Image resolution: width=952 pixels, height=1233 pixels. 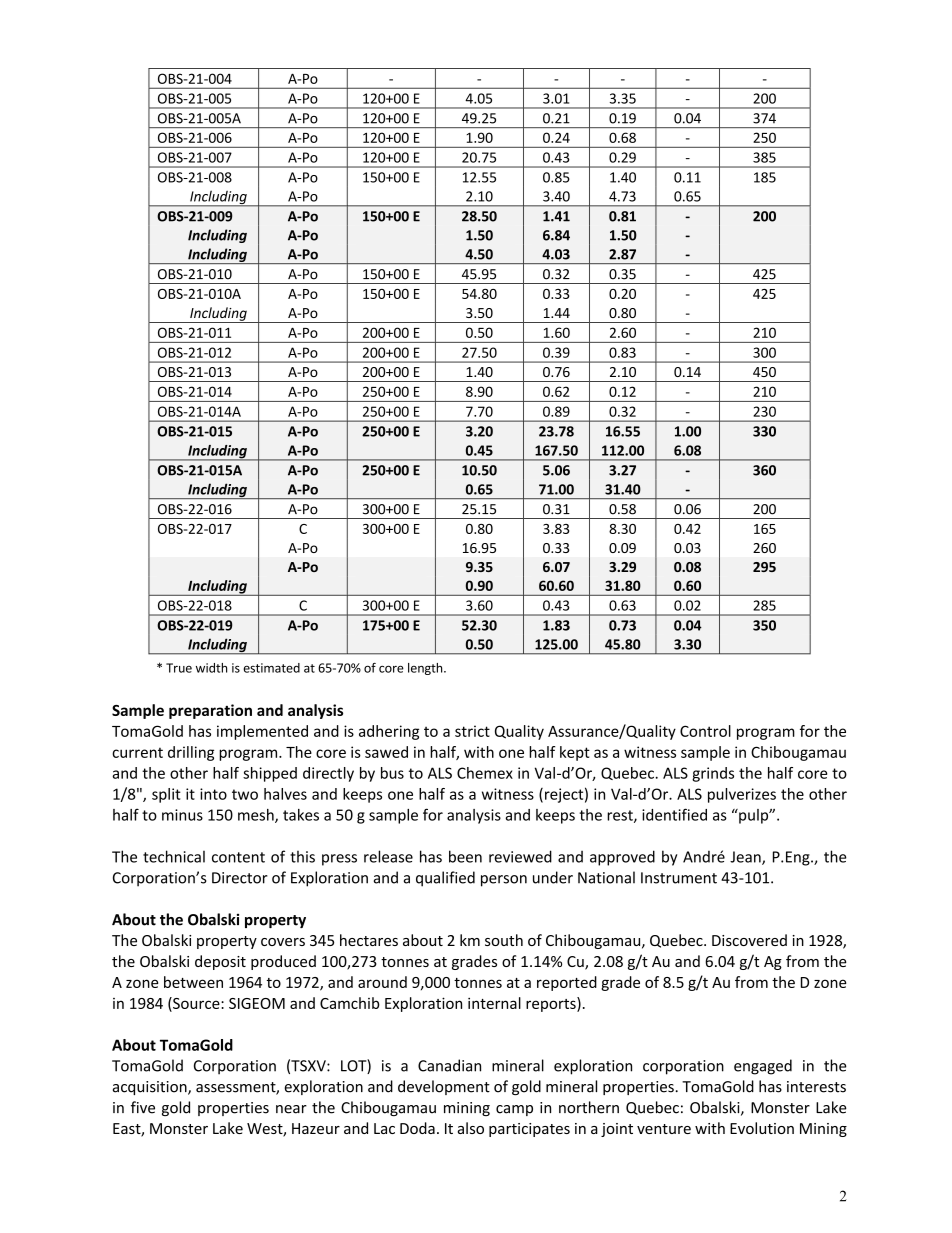 What do you see at coordinates (445, 879) in the screenshot?
I see `qualified` at bounding box center [445, 879].
